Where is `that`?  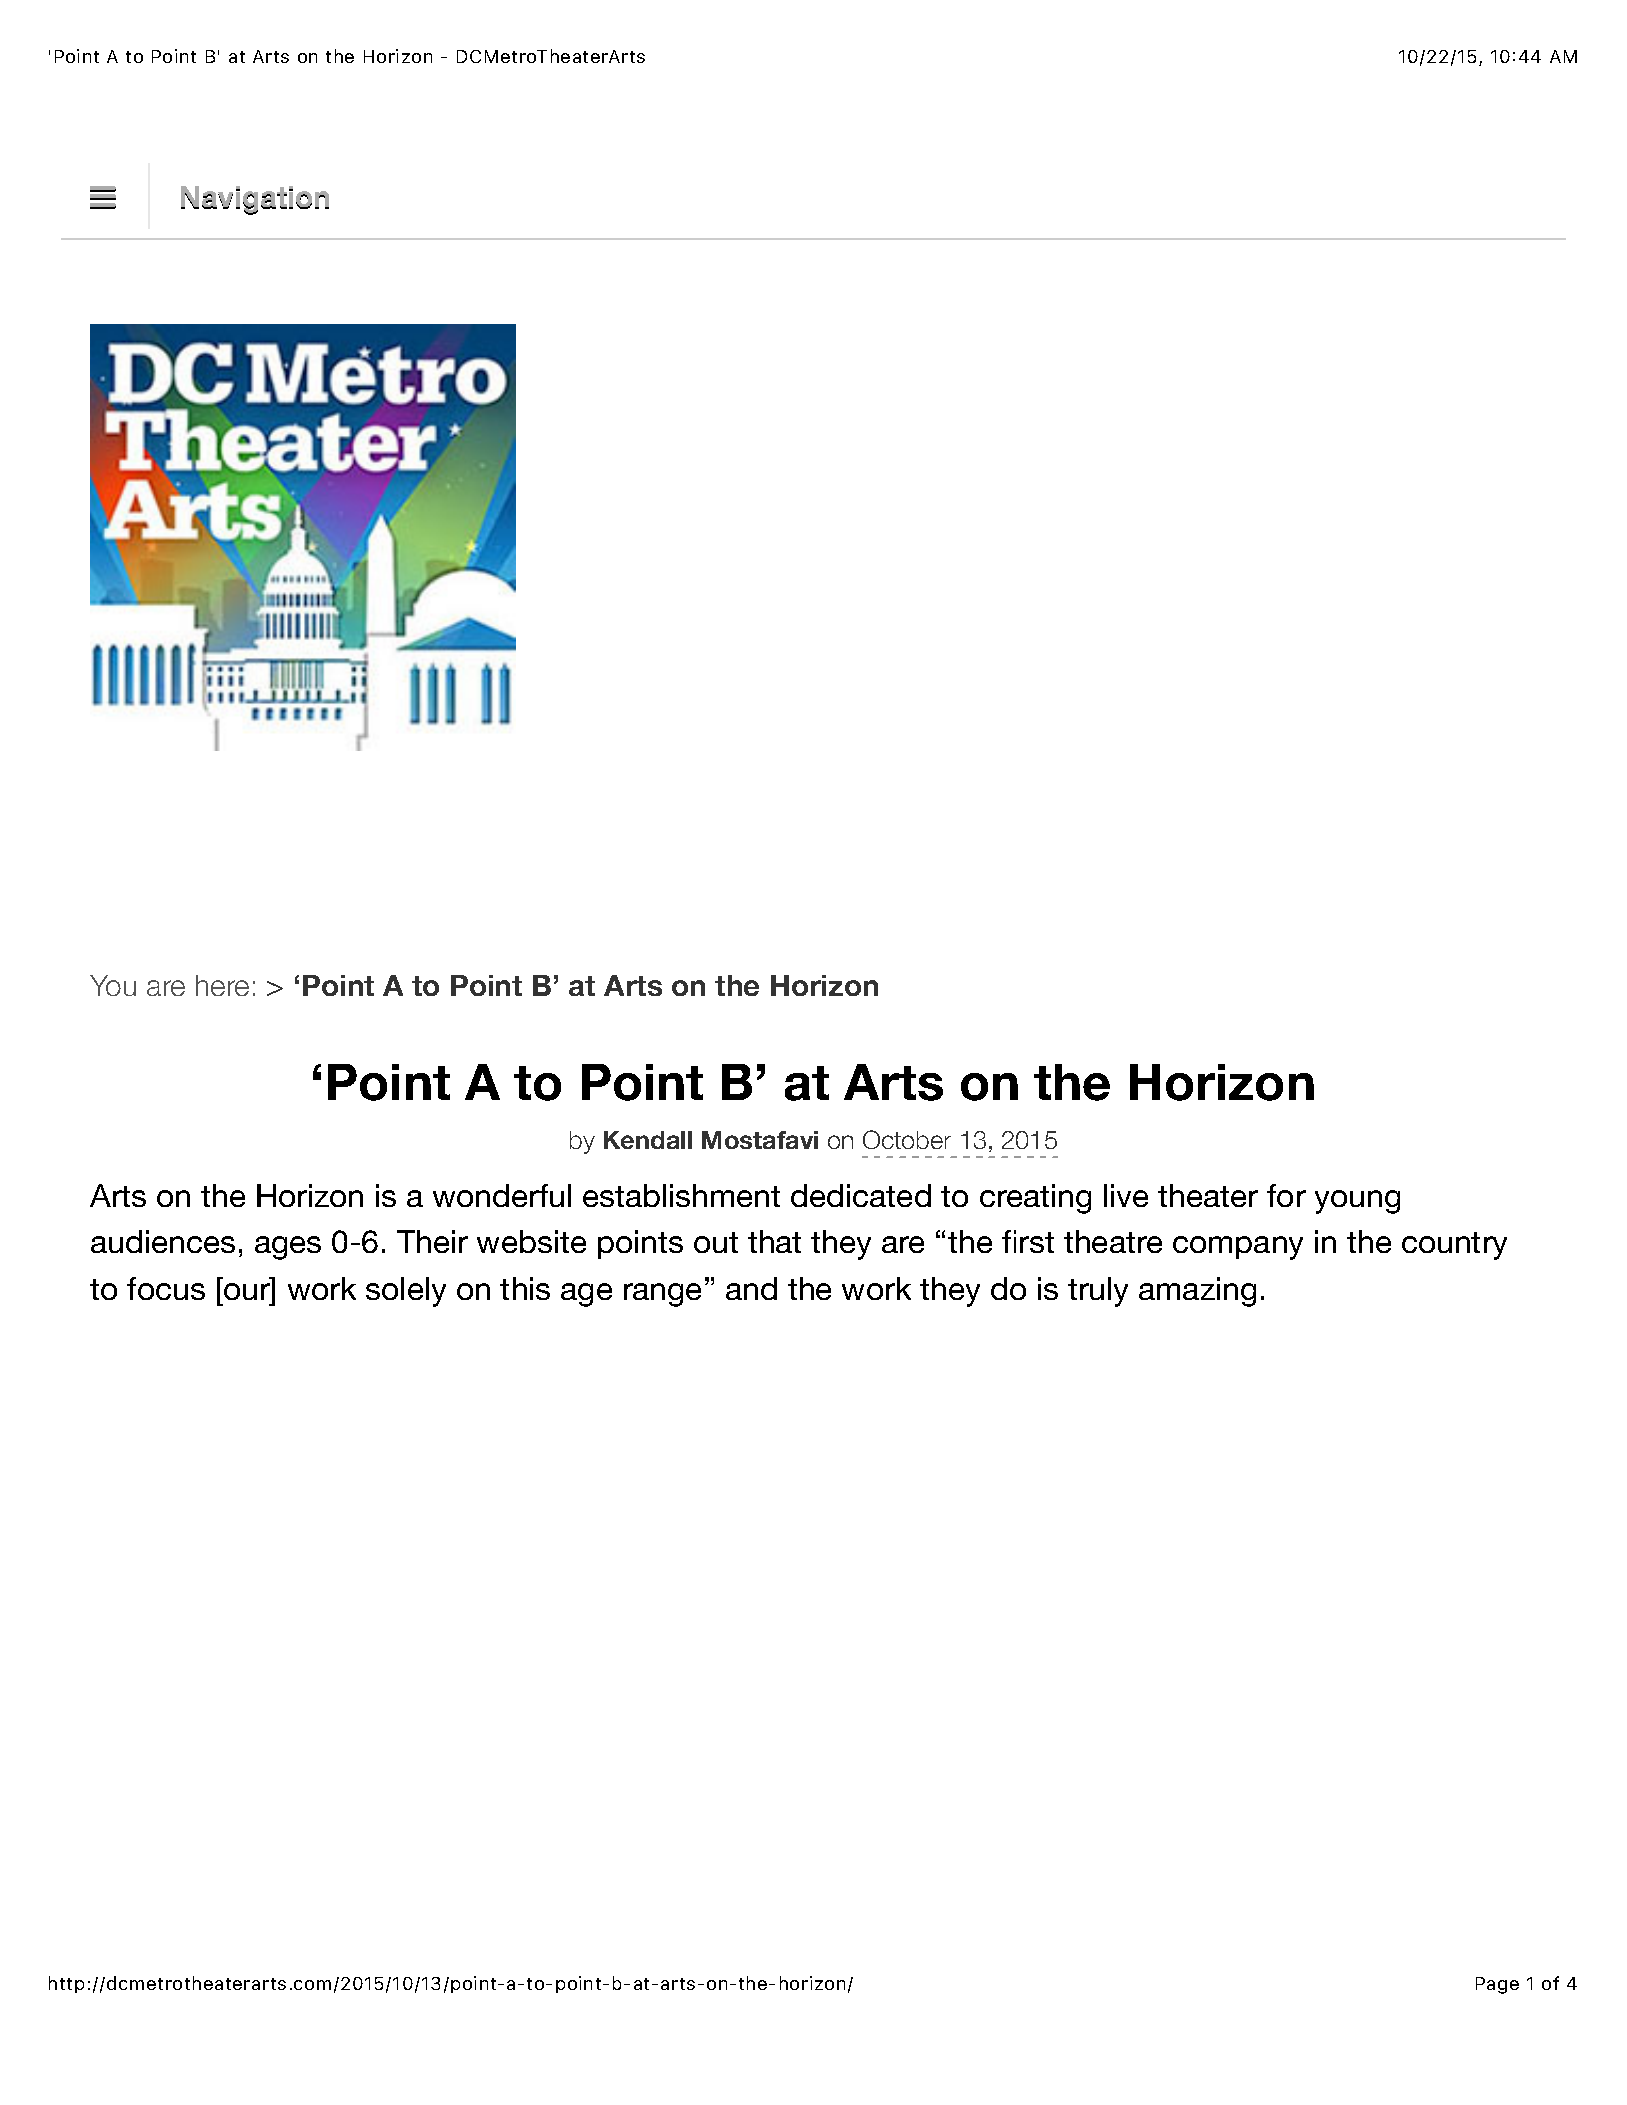
that is located at coordinates (774, 1241).
